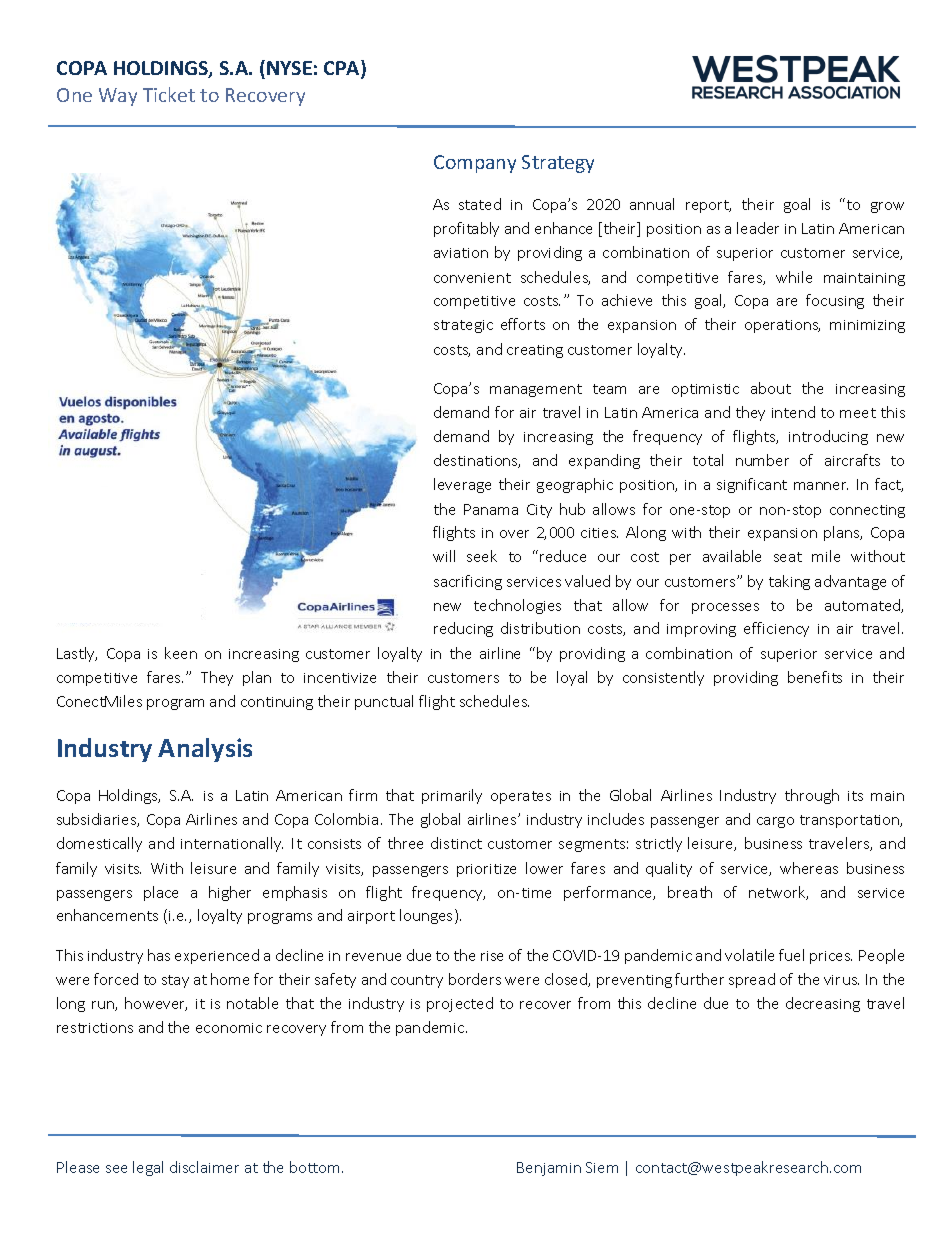  What do you see at coordinates (463, 629) in the image?
I see `reducing` at bounding box center [463, 629].
